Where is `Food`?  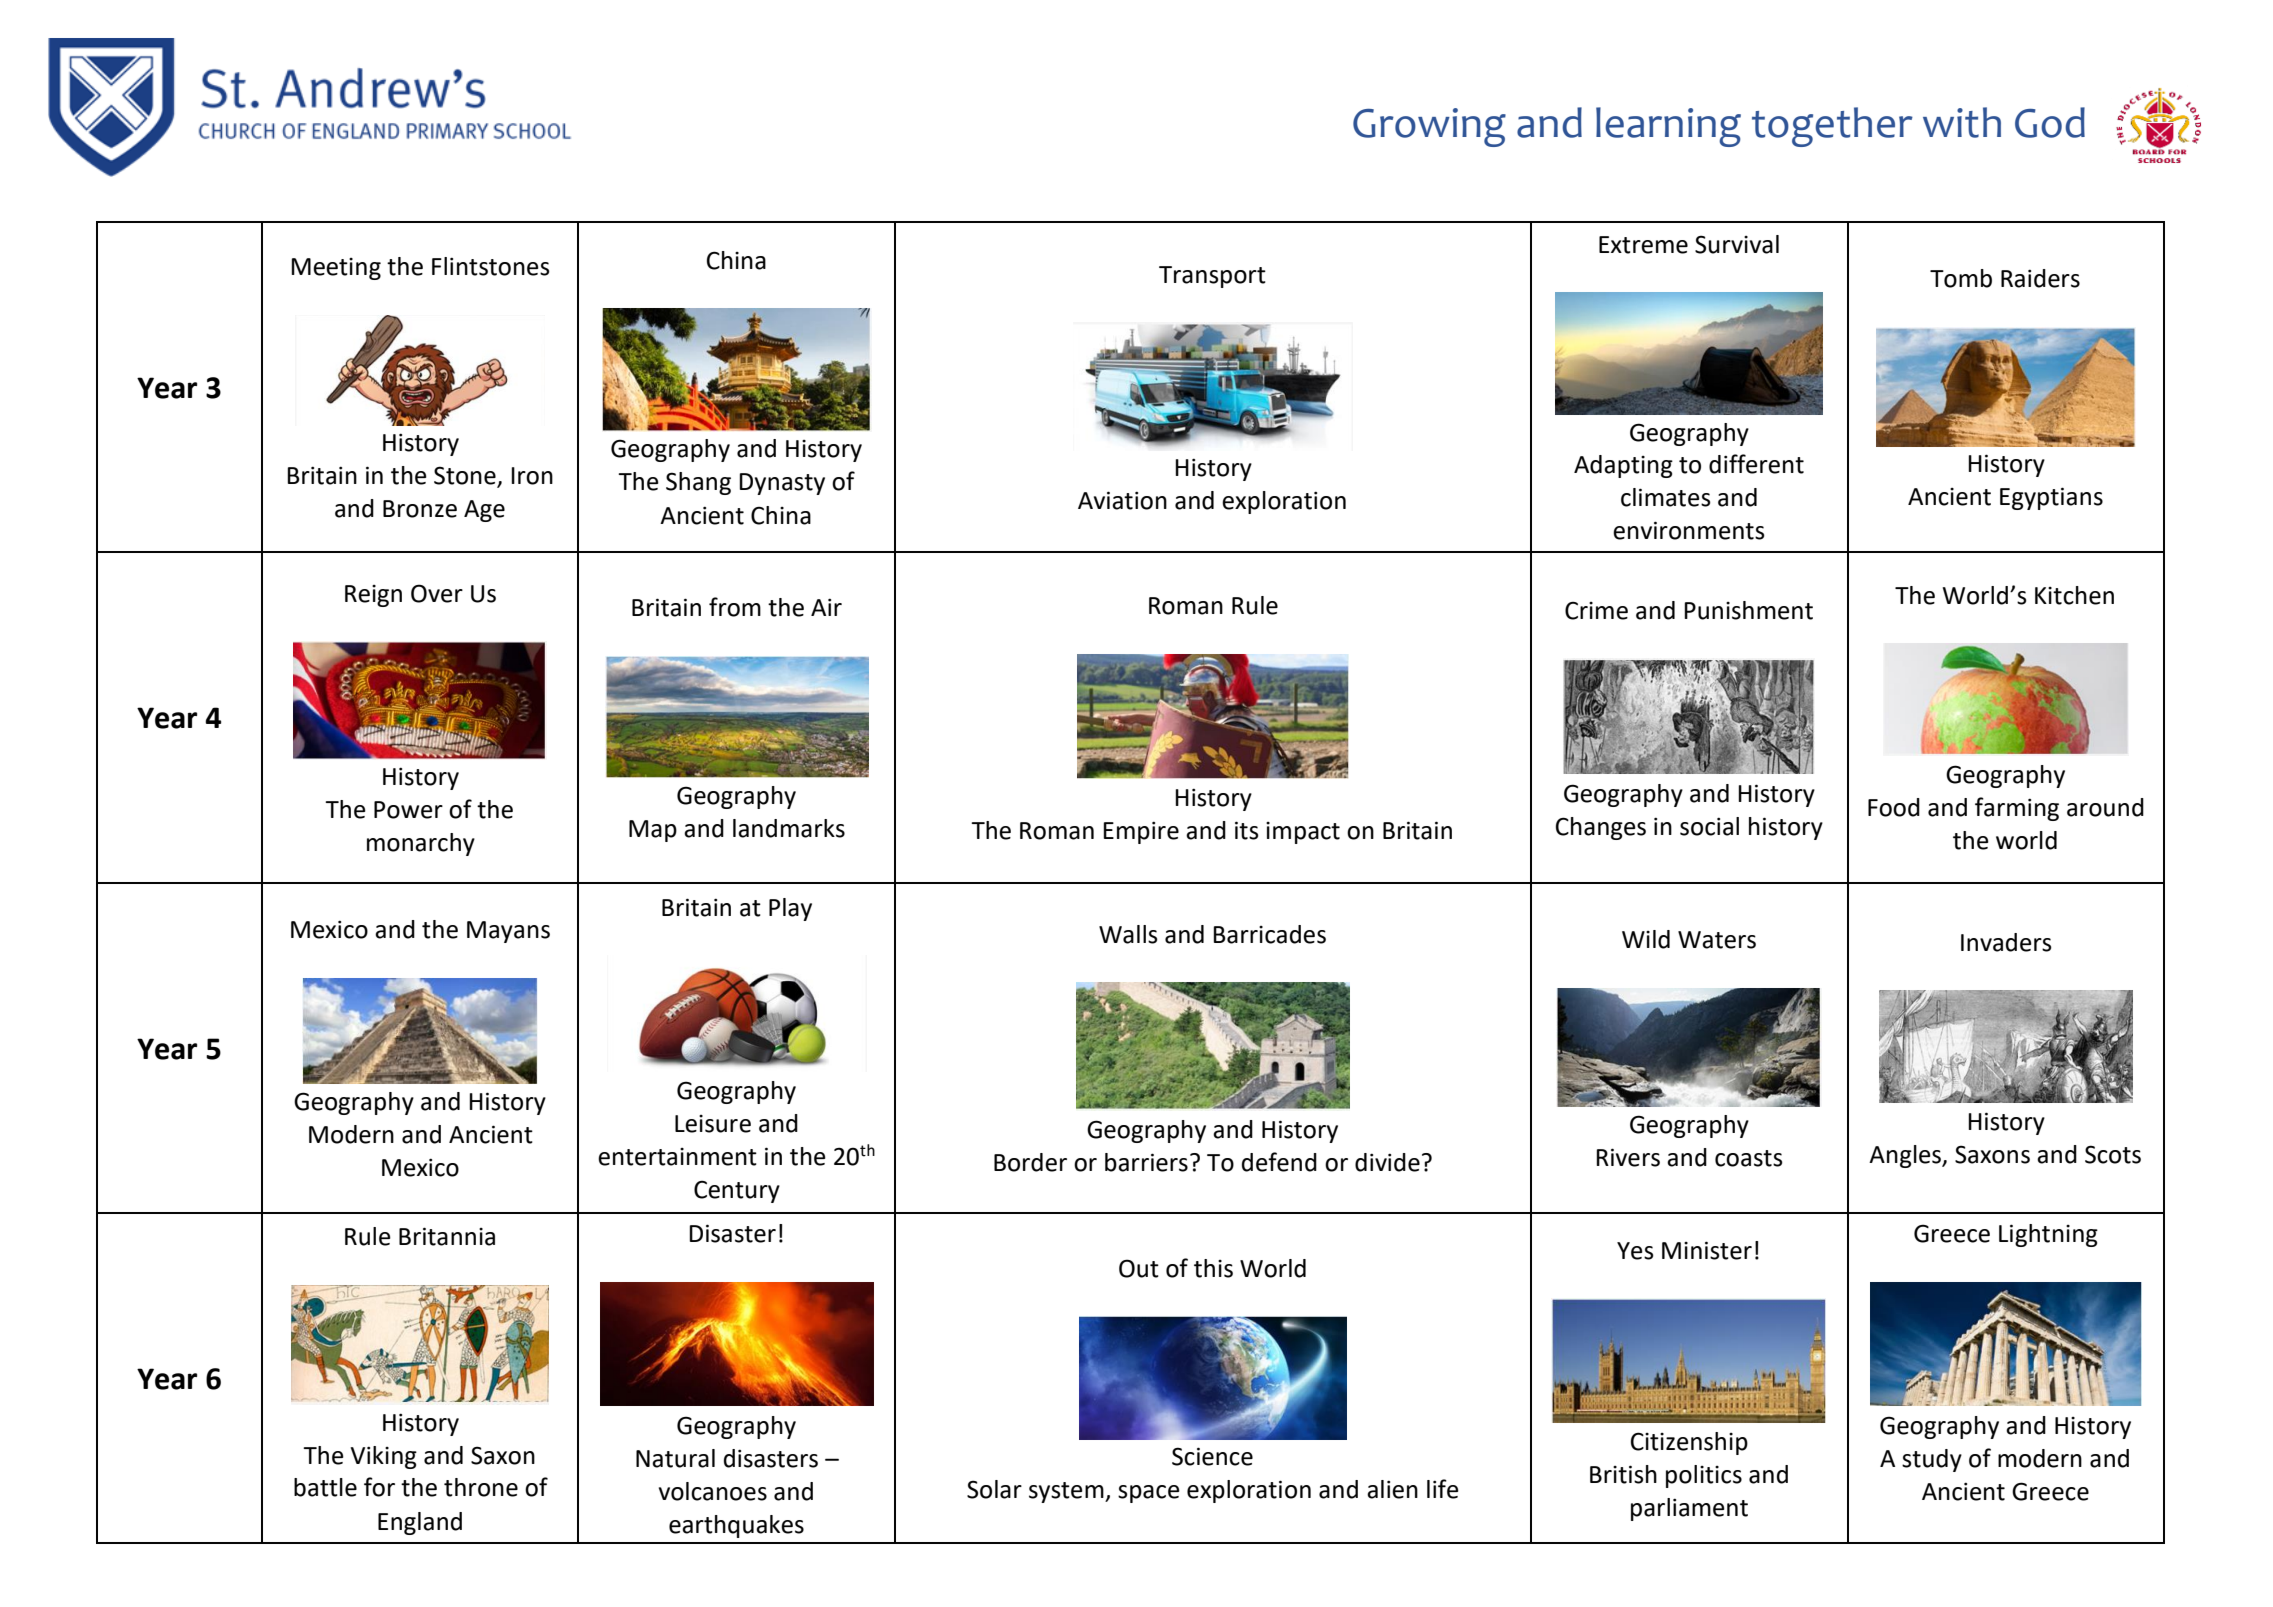
Food is located at coordinates (1894, 807).
